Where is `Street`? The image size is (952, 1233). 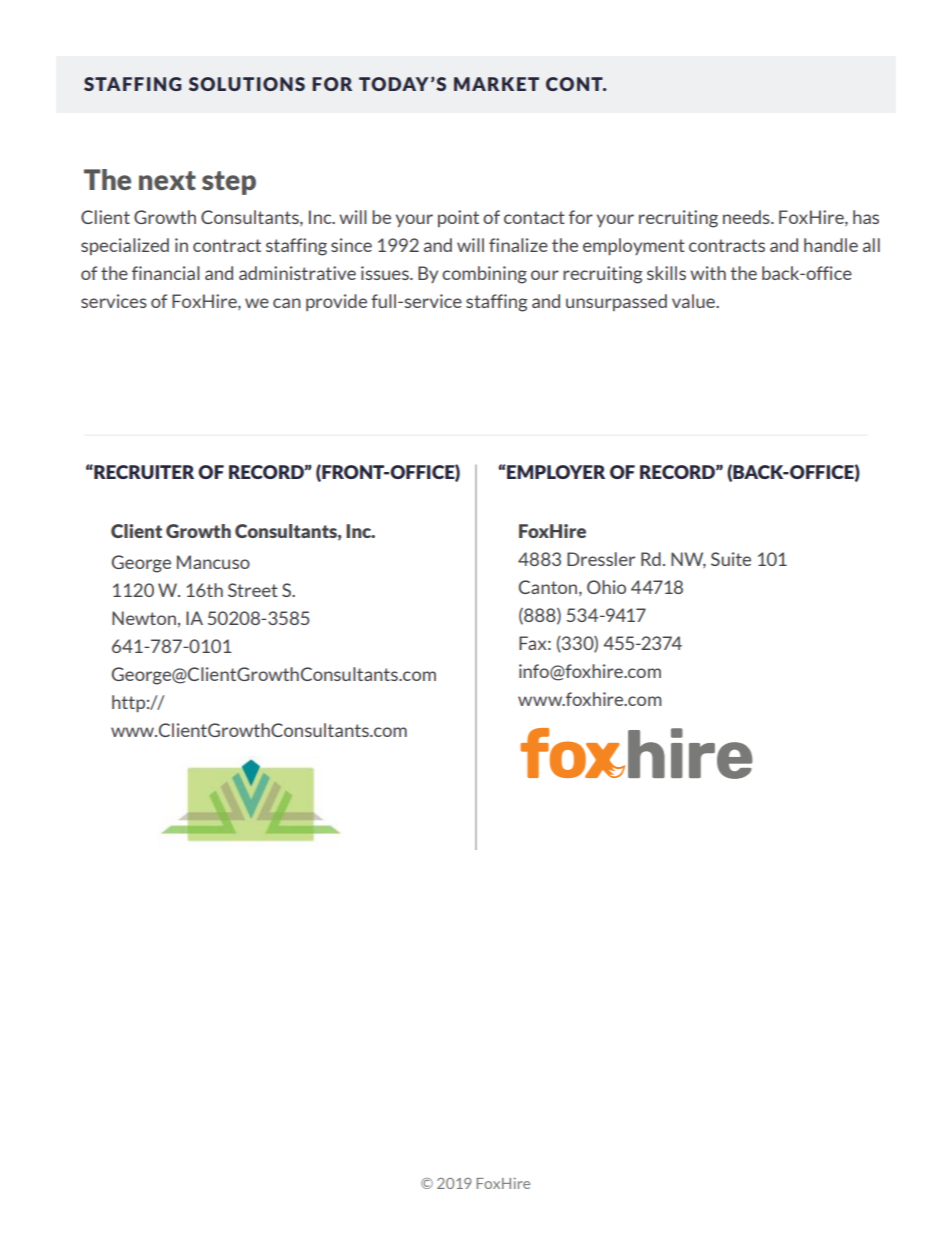 Street is located at coordinates (253, 590).
